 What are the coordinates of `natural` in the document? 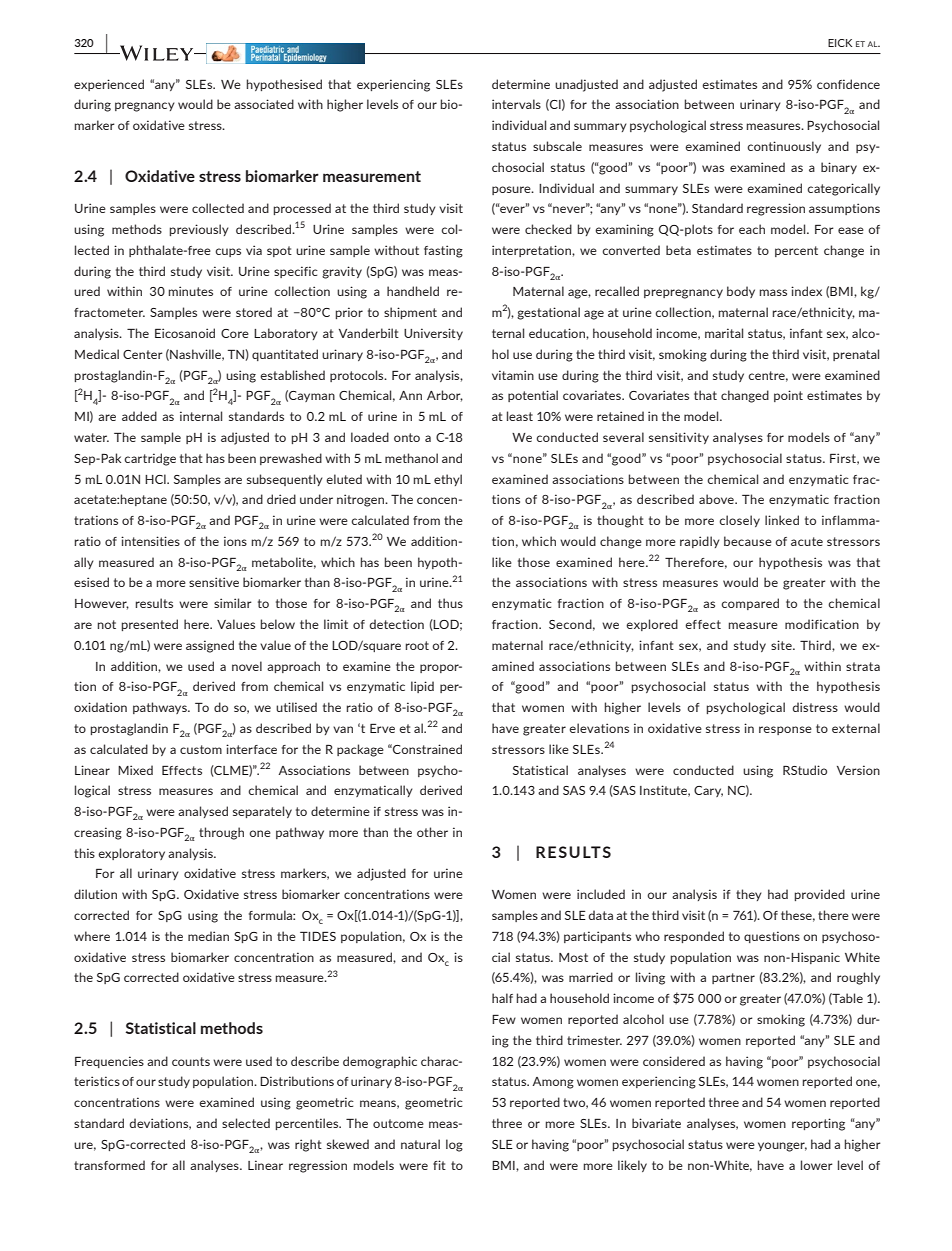 It's located at (420, 1144).
